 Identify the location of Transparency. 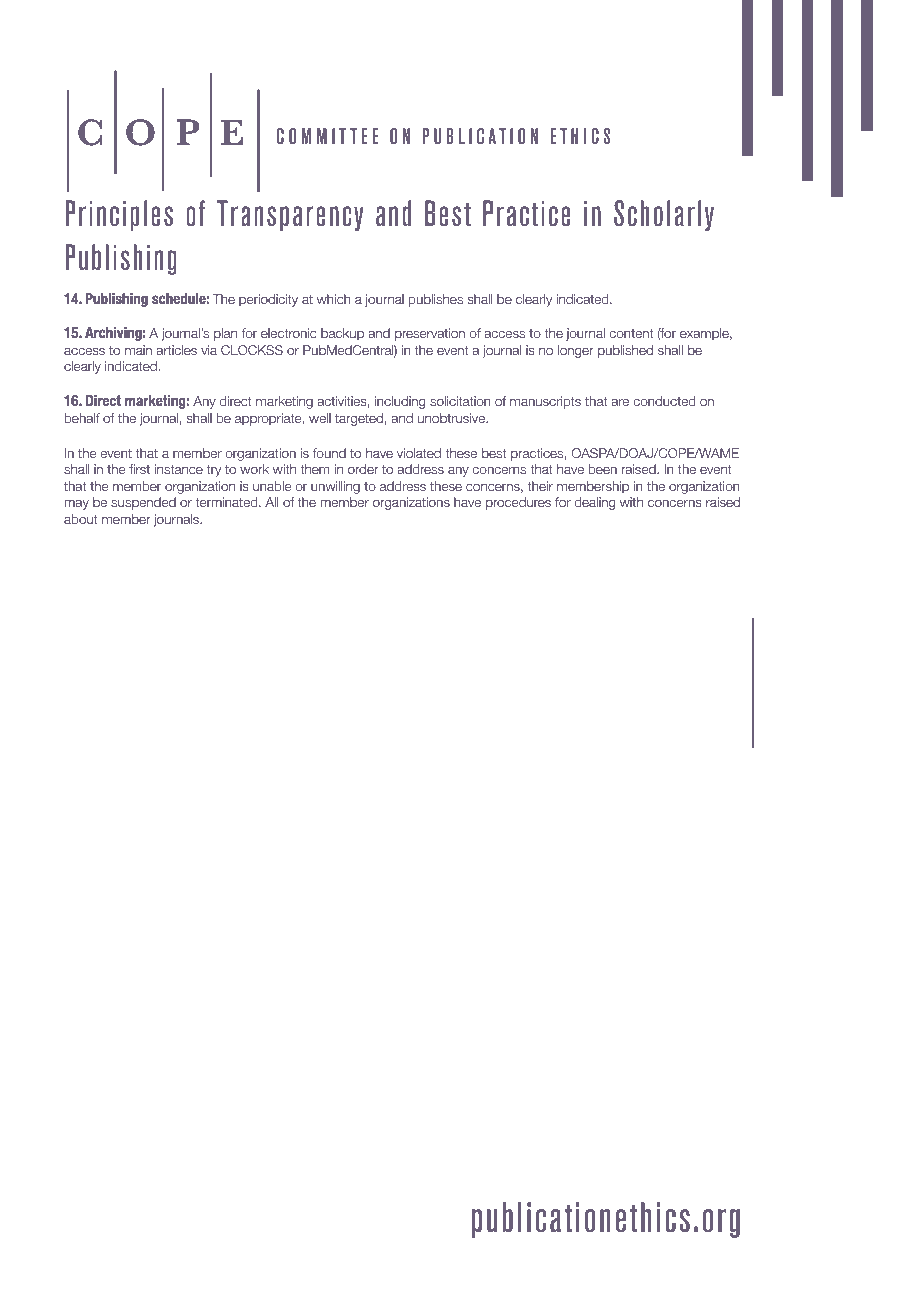
(290, 215).
